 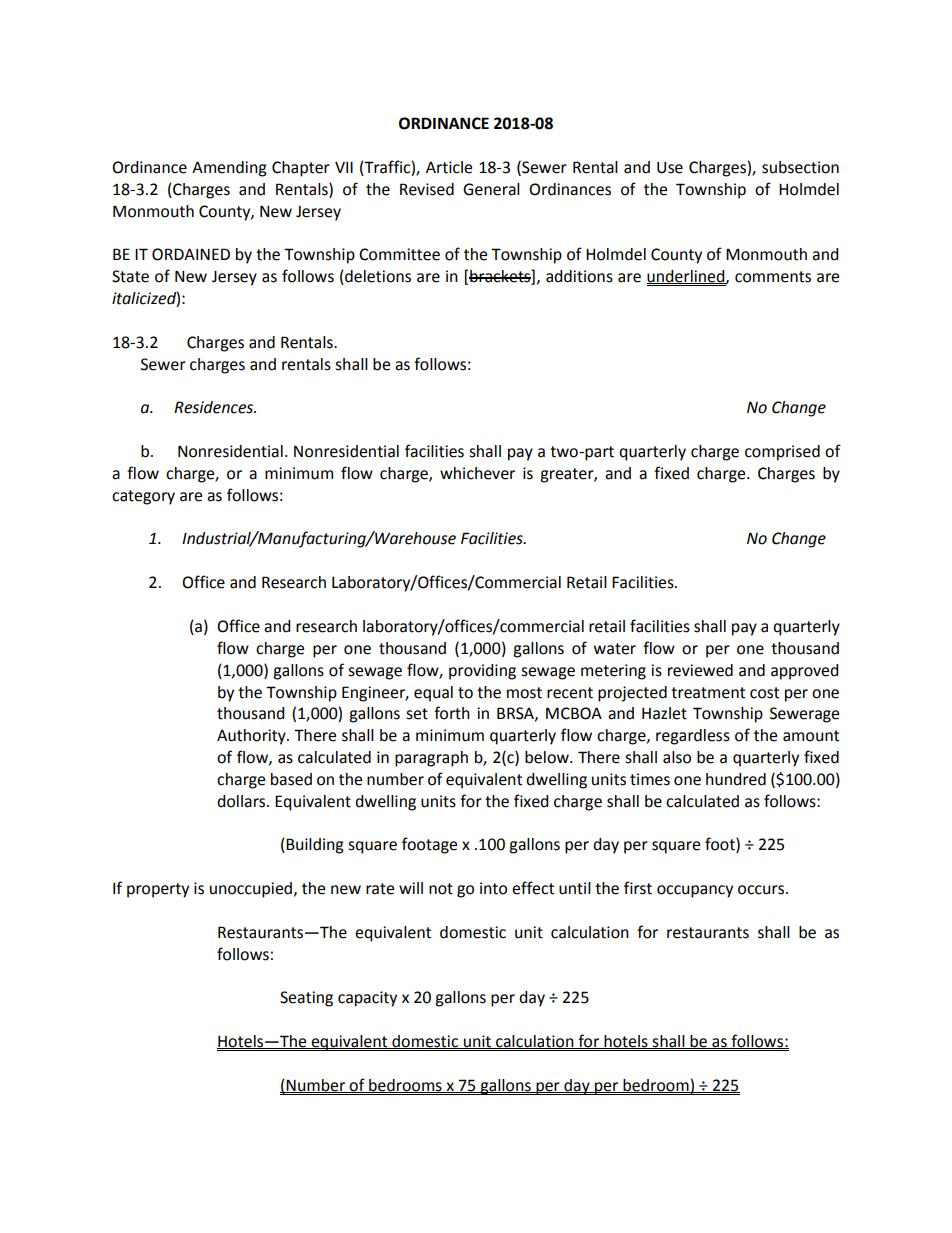 I want to click on Seating, so click(x=306, y=999).
